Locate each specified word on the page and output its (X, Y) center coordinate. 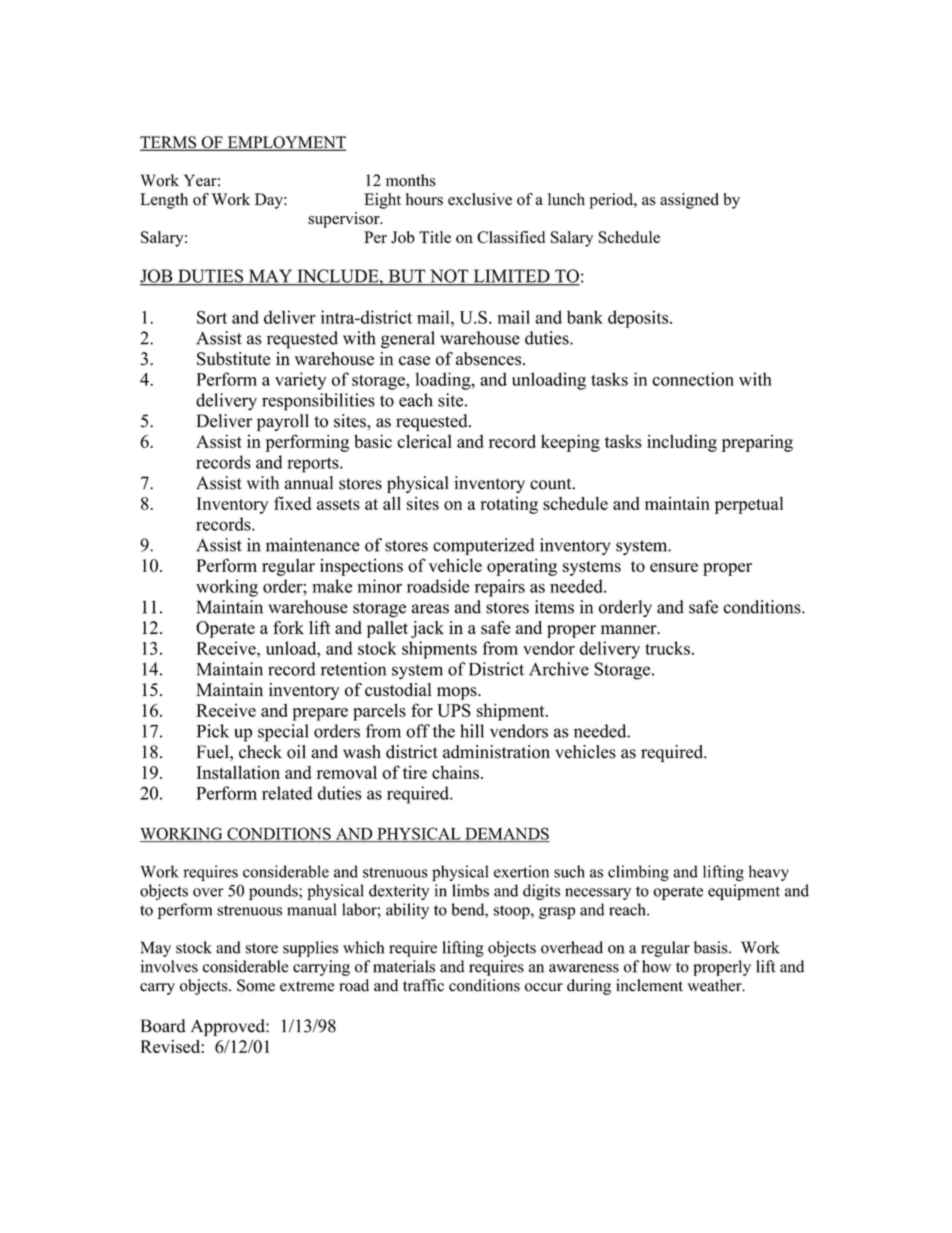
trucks (667, 648)
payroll (283, 422)
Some (256, 985)
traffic (423, 985)
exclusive (480, 199)
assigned (689, 201)
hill (472, 731)
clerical (424, 441)
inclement (649, 985)
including (682, 443)
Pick (213, 731)
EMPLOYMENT (286, 143)
